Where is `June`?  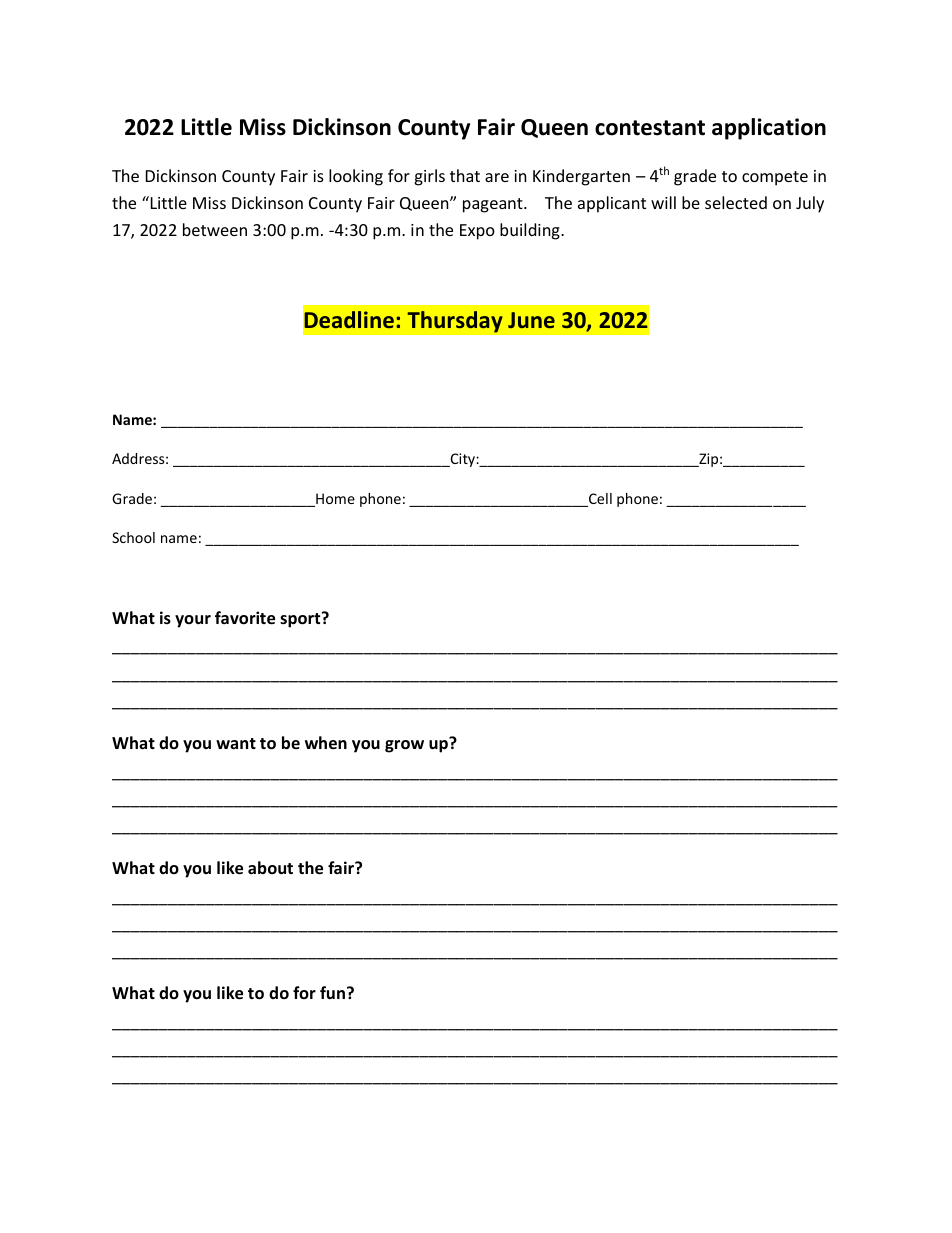 June is located at coordinates (531, 320).
